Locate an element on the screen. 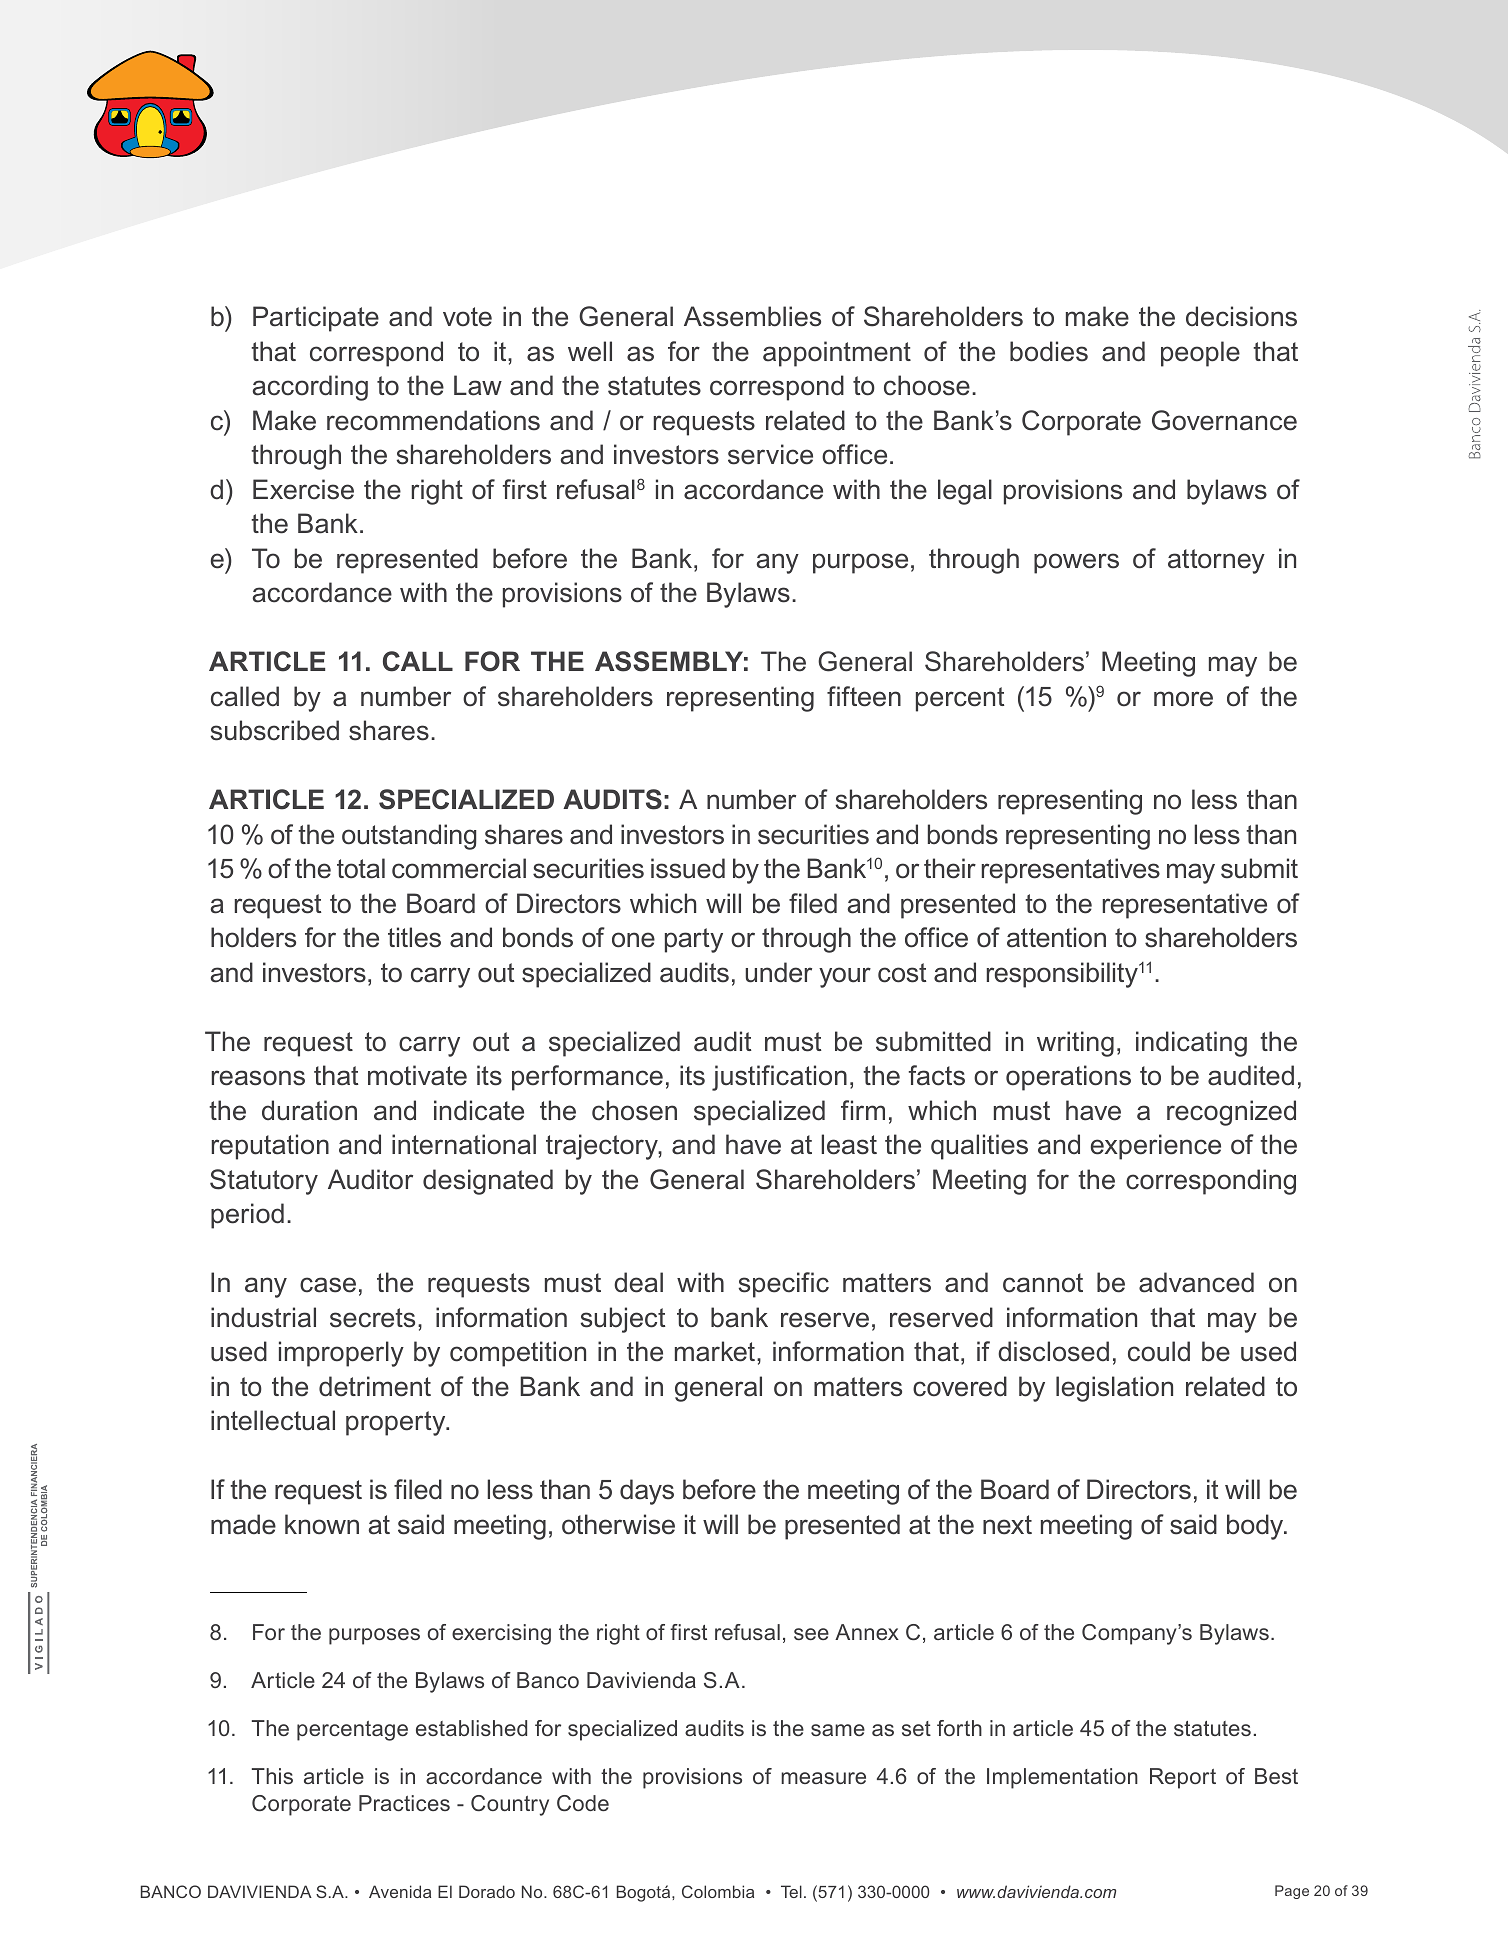 Image resolution: width=1508 pixels, height=1951 pixels. according is located at coordinates (310, 388).
